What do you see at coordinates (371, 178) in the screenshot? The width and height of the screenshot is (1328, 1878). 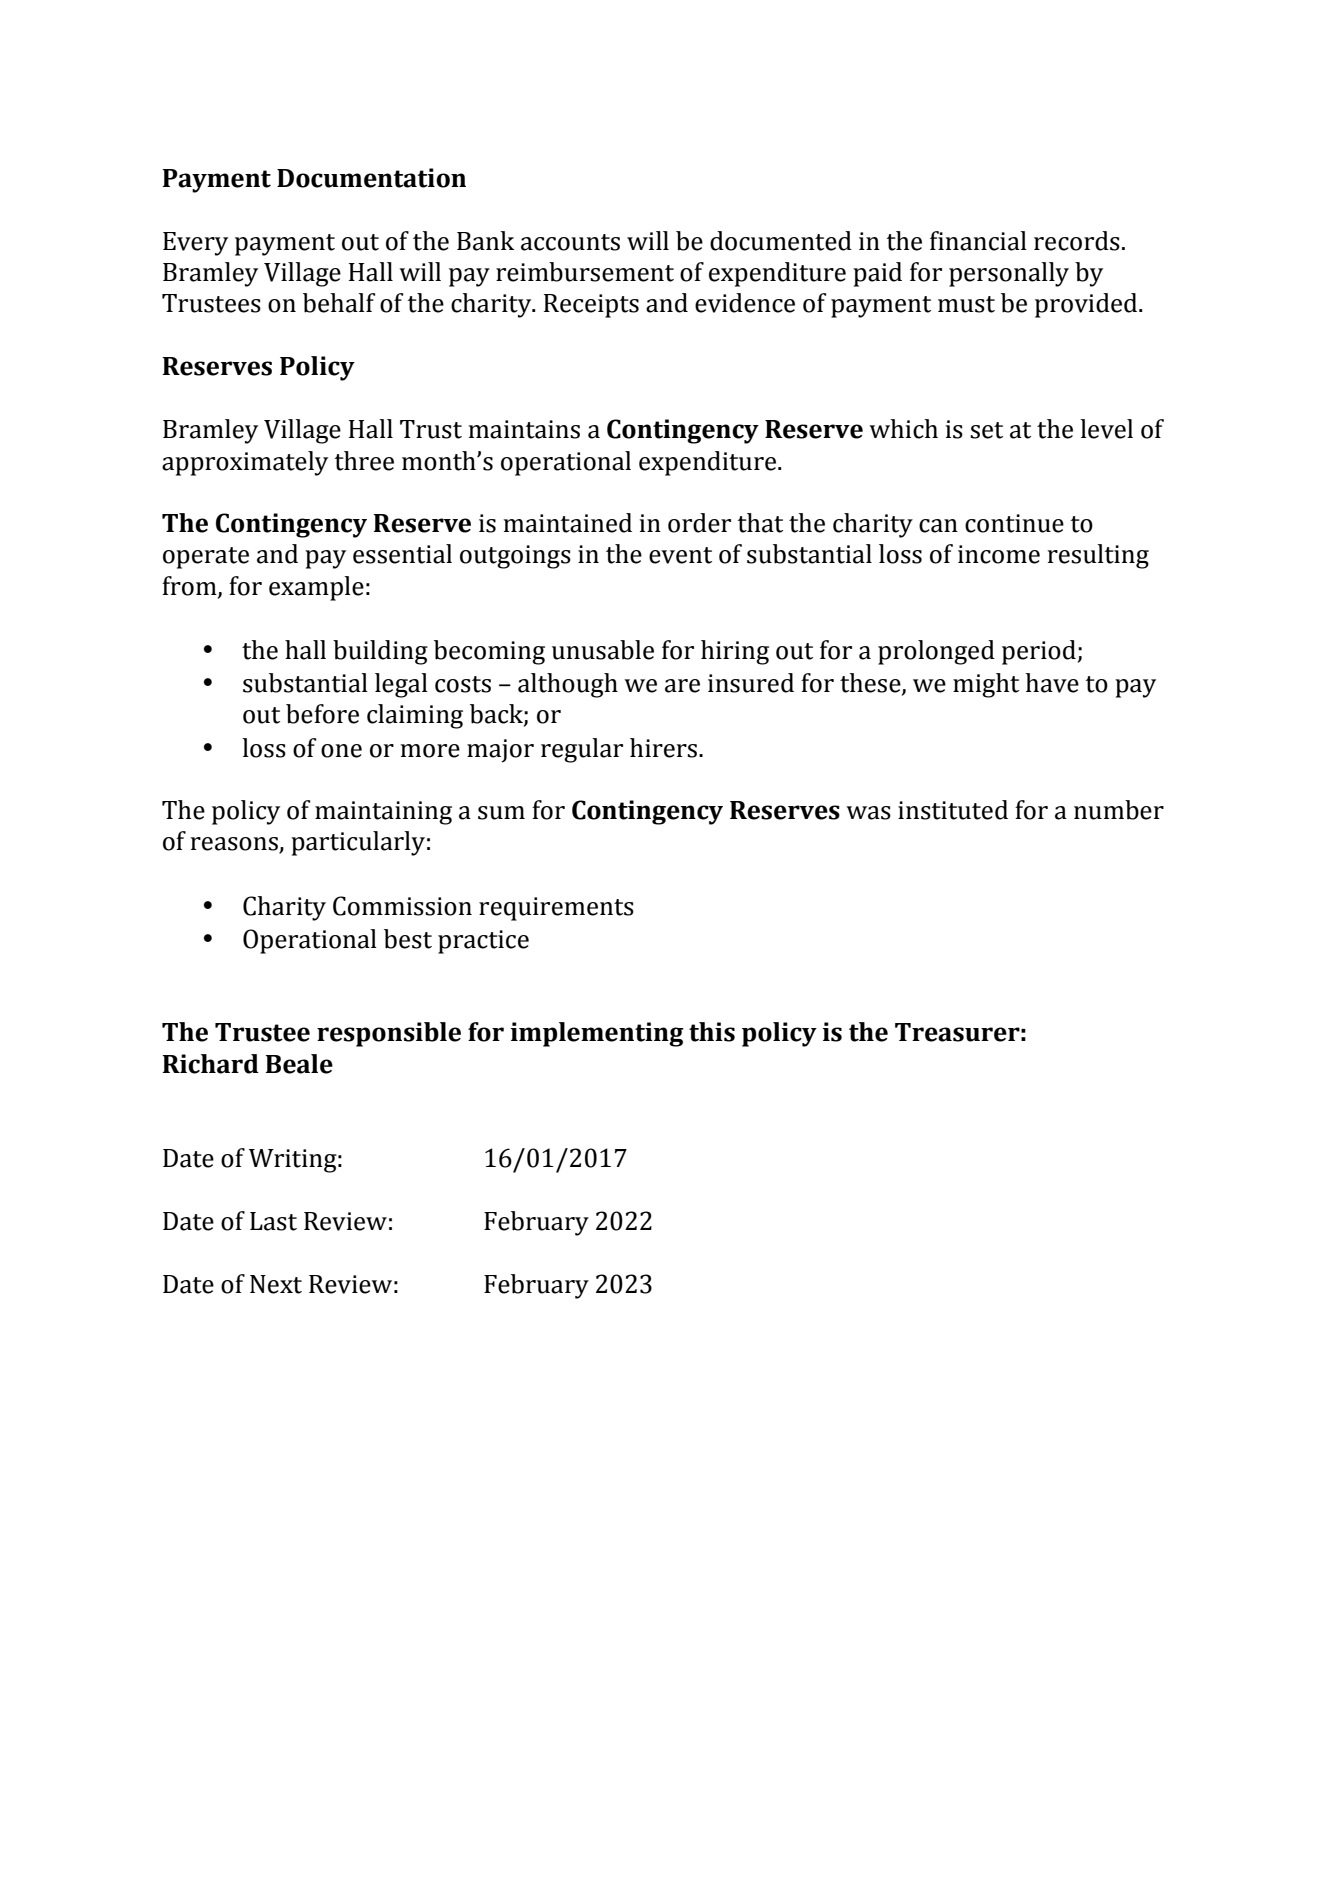 I see `Documentation` at bounding box center [371, 178].
